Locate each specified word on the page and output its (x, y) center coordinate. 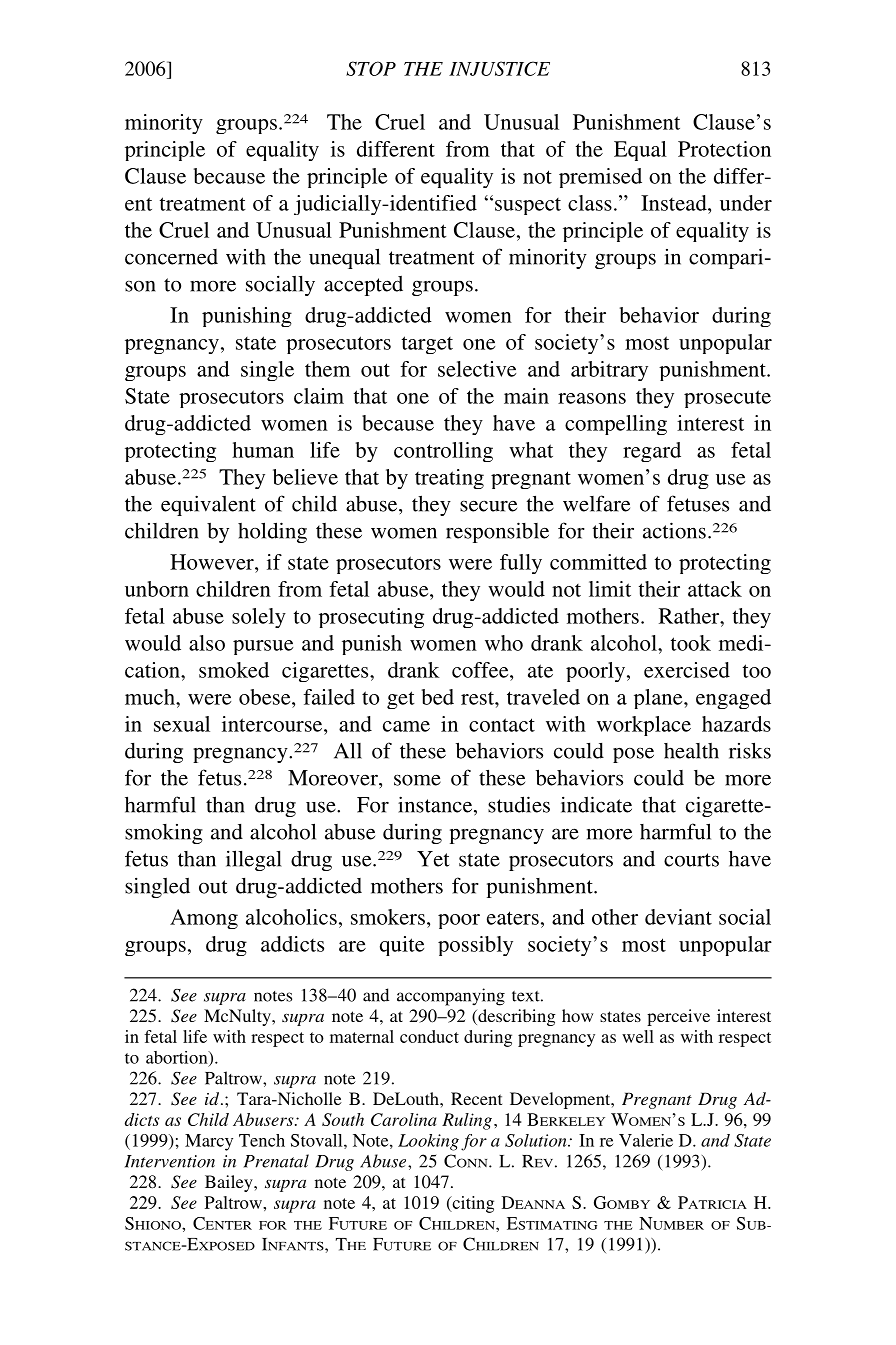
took (691, 643)
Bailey (230, 1183)
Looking (428, 1142)
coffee (481, 670)
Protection (724, 149)
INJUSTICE (499, 68)
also (207, 643)
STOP (371, 68)
